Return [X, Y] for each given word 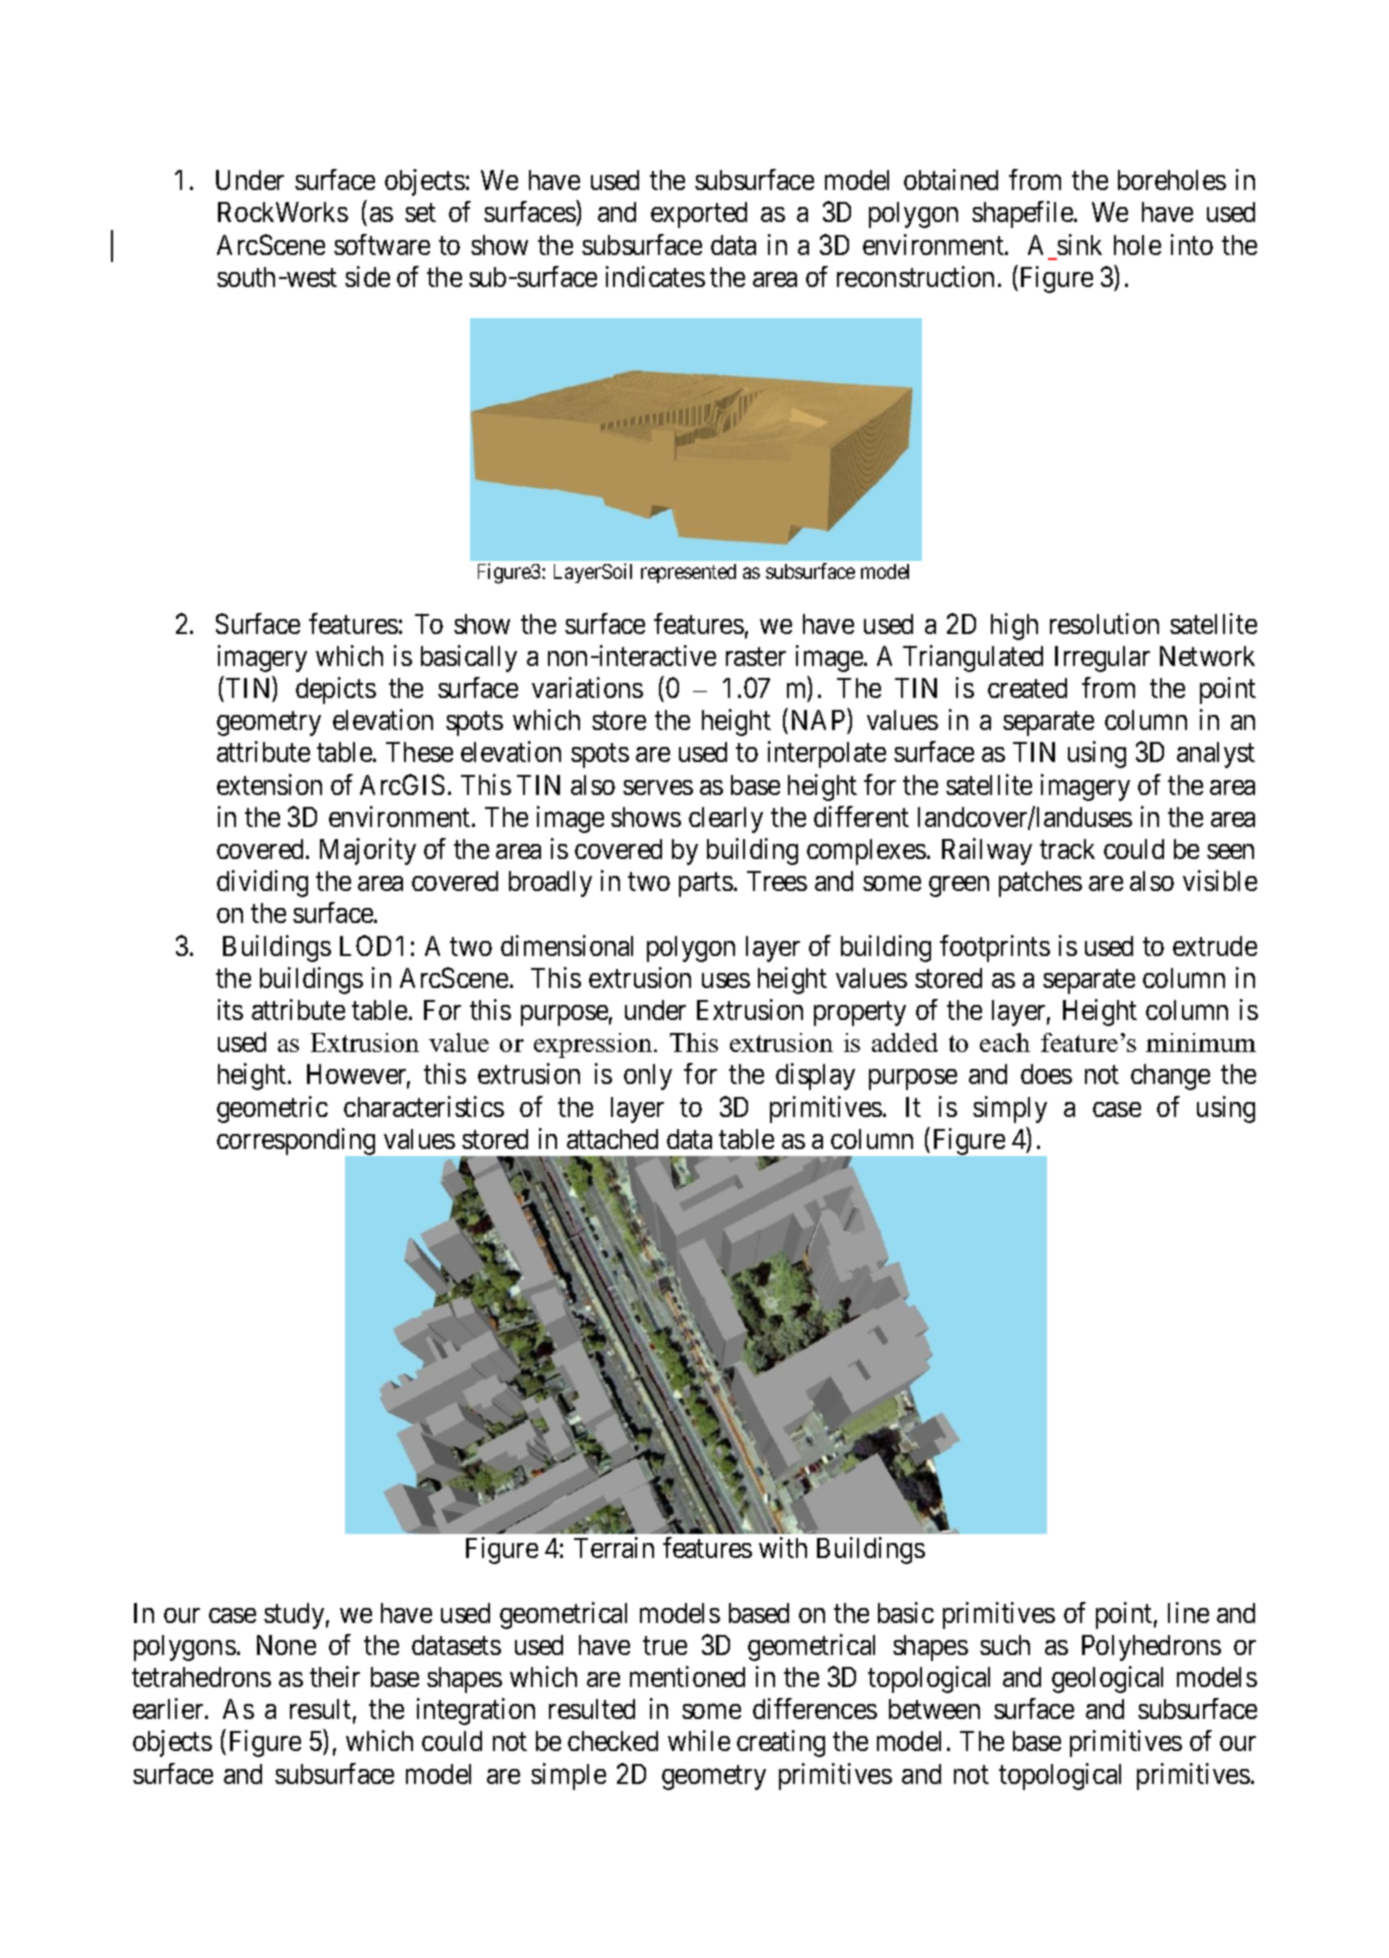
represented [688, 573]
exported [699, 215]
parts [706, 885]
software [382, 244]
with [783, 1547]
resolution [1104, 623]
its [230, 1009]
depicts [336, 690]
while [699, 1740]
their [335, 1676]
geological [1107, 1679]
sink [1079, 244]
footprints [995, 948]
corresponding [297, 1143]
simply [1010, 1109]
